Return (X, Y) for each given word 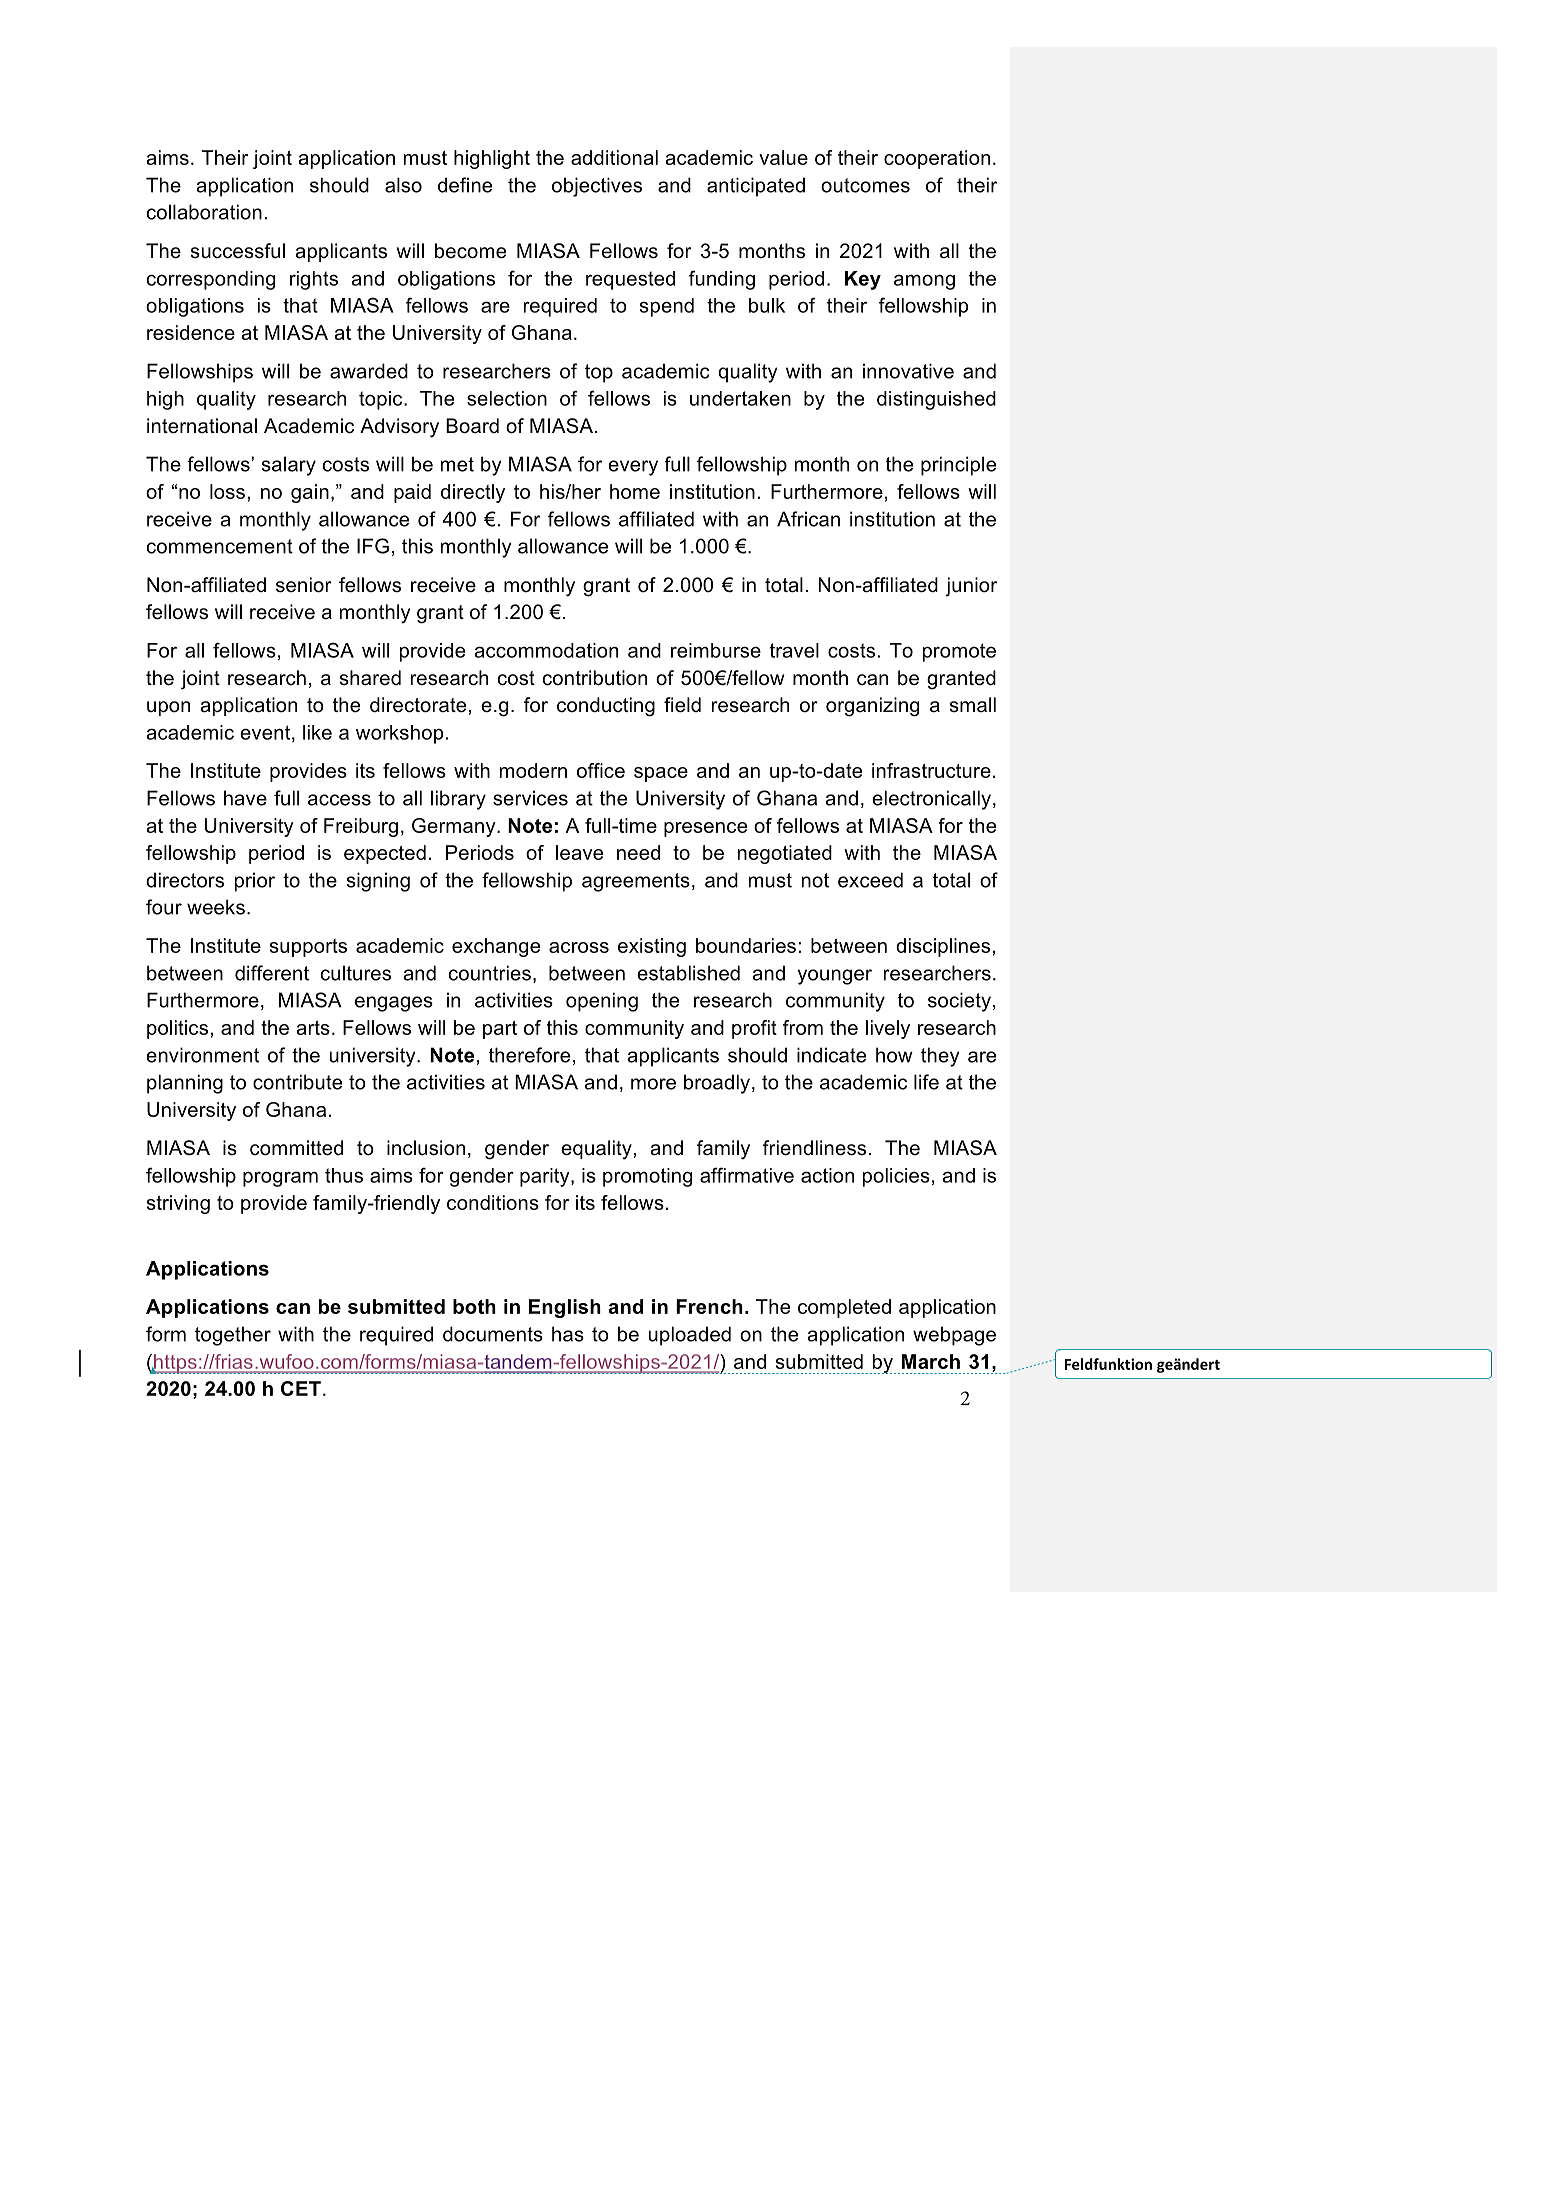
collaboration (204, 212)
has (568, 1334)
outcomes (865, 185)
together (233, 1336)
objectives (597, 187)
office (601, 770)
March (931, 1361)
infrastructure (931, 770)
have (245, 798)
